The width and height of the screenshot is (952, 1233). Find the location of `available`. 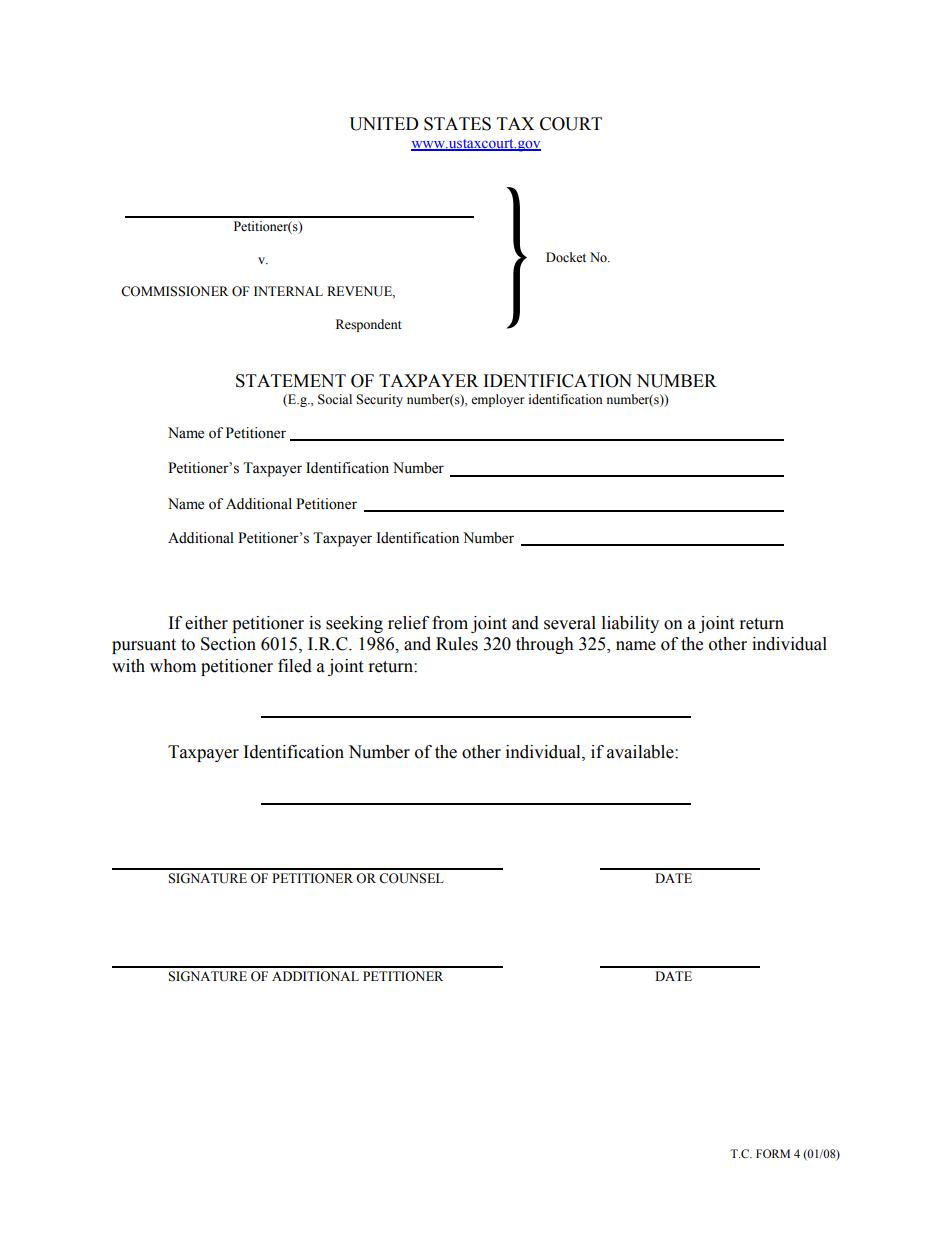

available is located at coordinates (641, 752).
